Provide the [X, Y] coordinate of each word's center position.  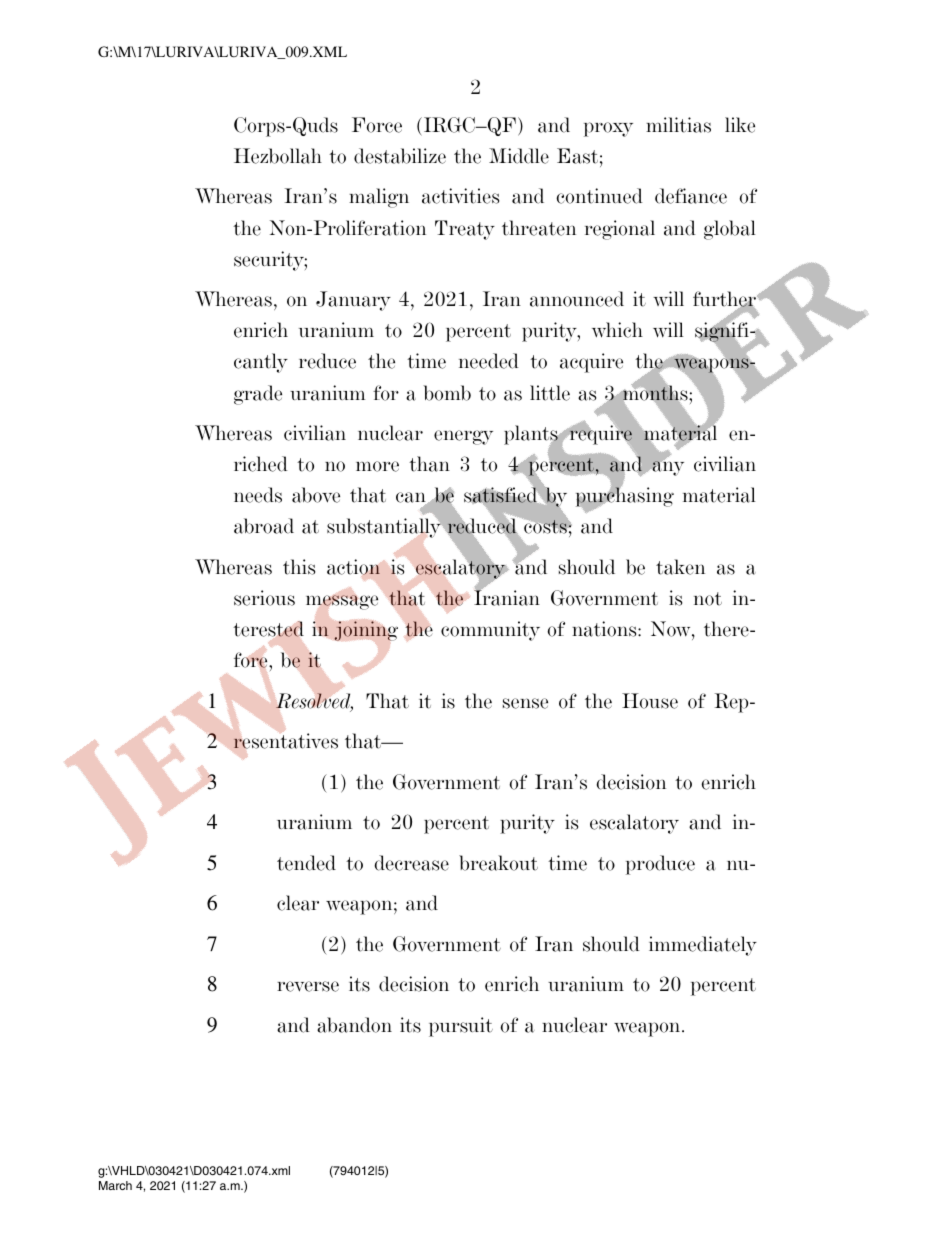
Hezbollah [278, 156]
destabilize [400, 156]
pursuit [461, 1027]
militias [678, 125]
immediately [703, 946]
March [115, 1185]
